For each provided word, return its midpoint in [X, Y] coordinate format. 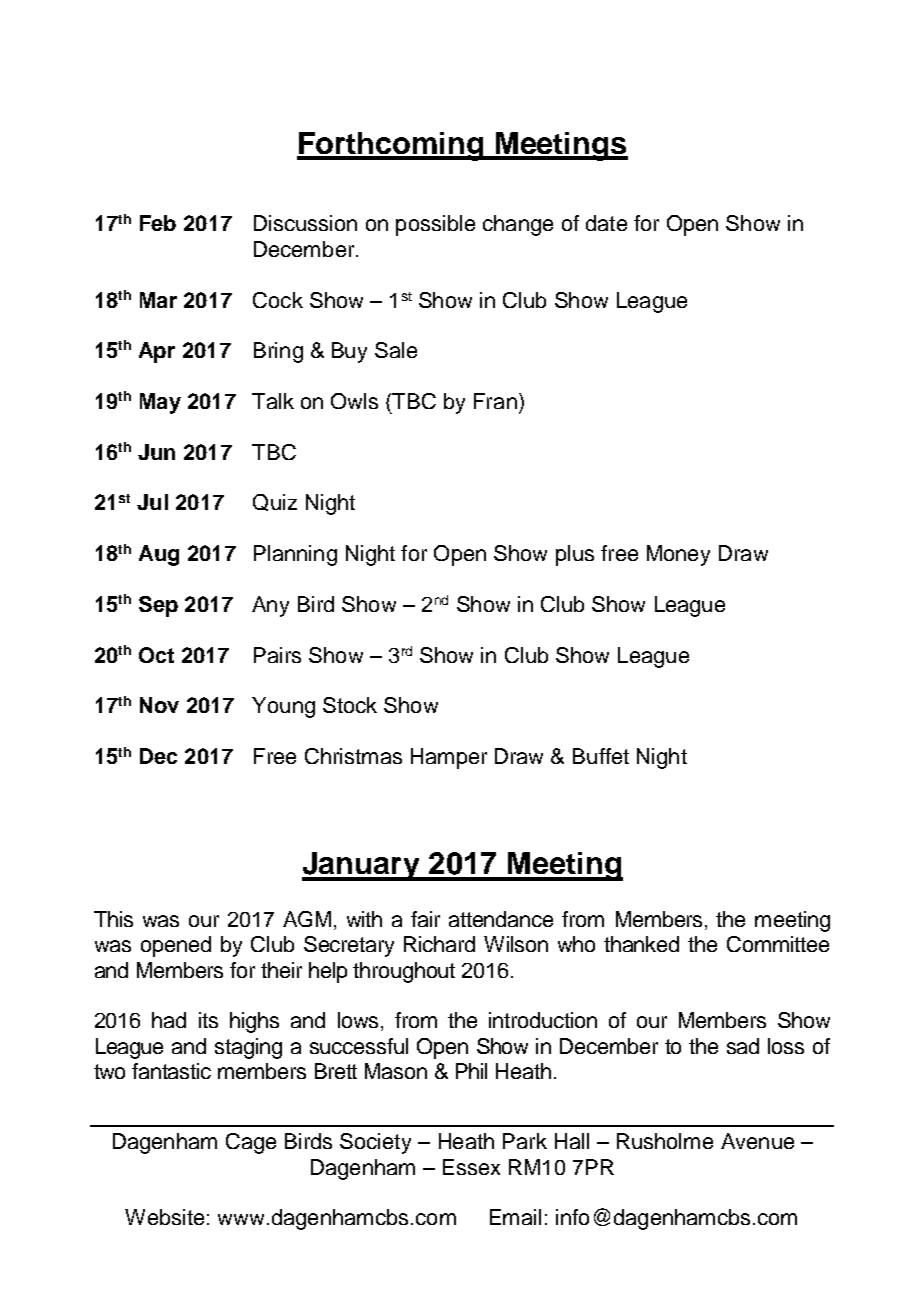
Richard [439, 944]
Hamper [449, 758]
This [113, 919]
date [606, 223]
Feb [158, 223]
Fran [495, 401]
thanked [641, 944]
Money [678, 555]
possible [435, 225]
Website [164, 1217]
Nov [159, 705]
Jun [156, 452]
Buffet [601, 756]
